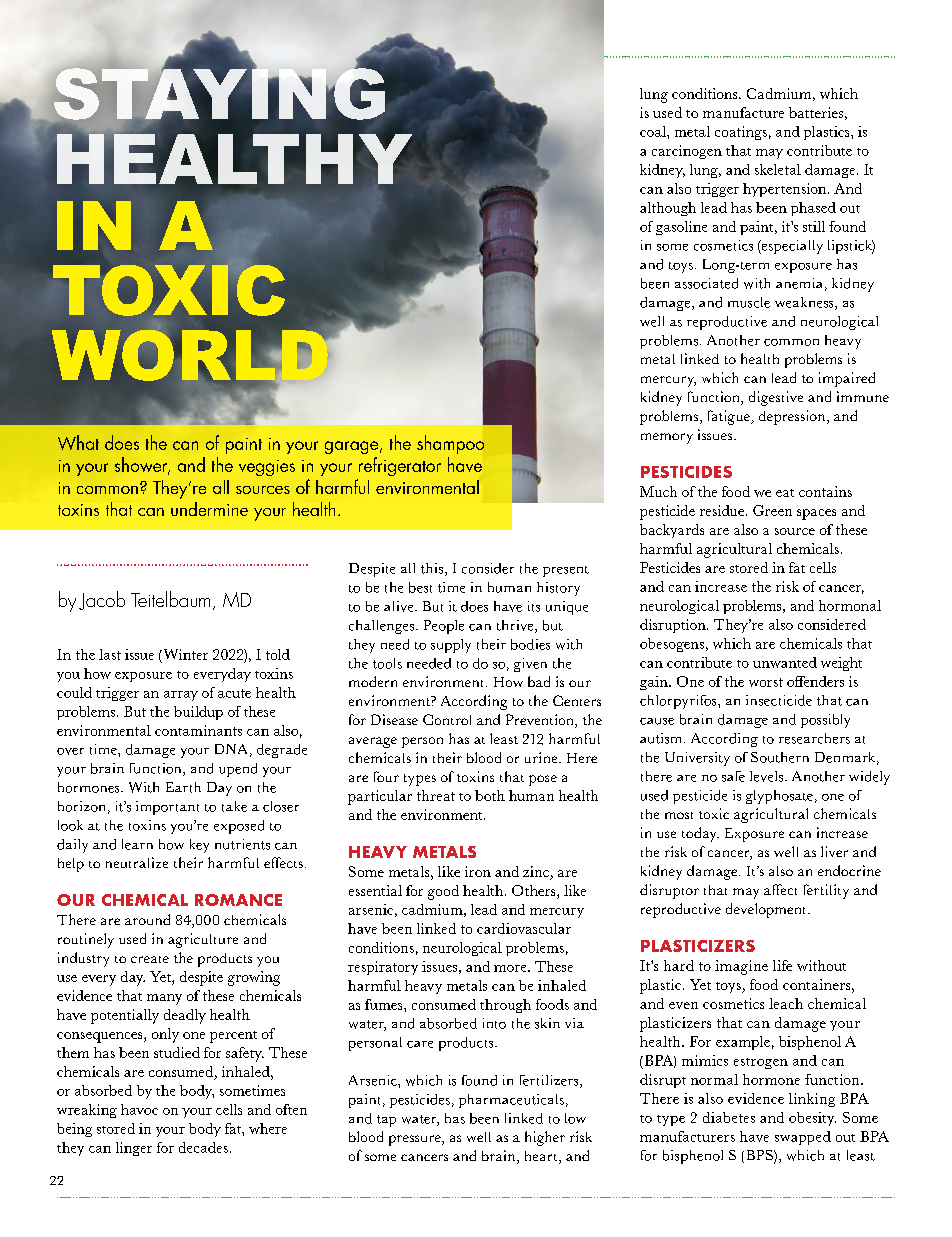 The width and height of the screenshot is (952, 1237). I want to click on pharmaceuticals, so click(511, 1101).
